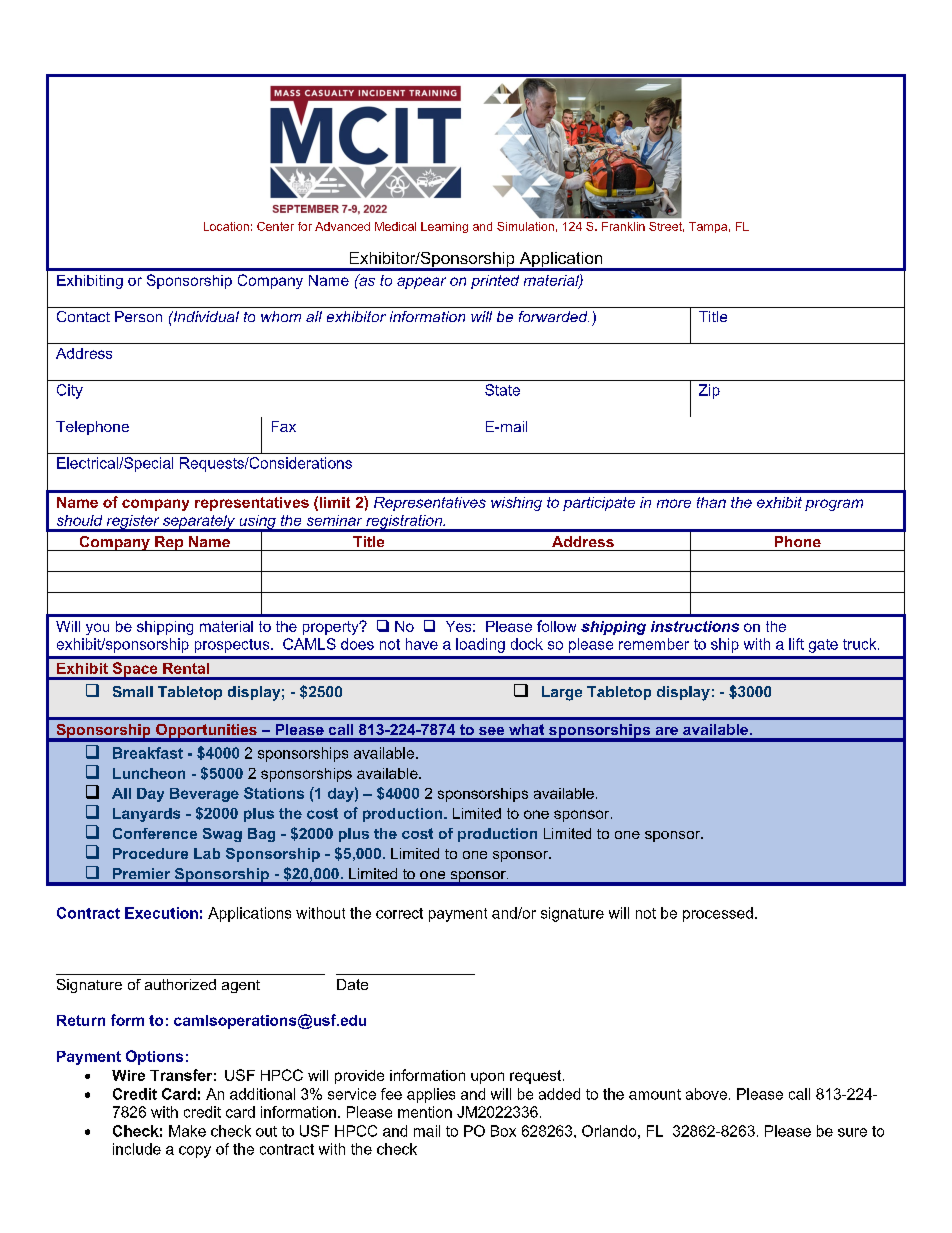  Describe the element at coordinates (133, 691) in the image. I see `Small` at that location.
